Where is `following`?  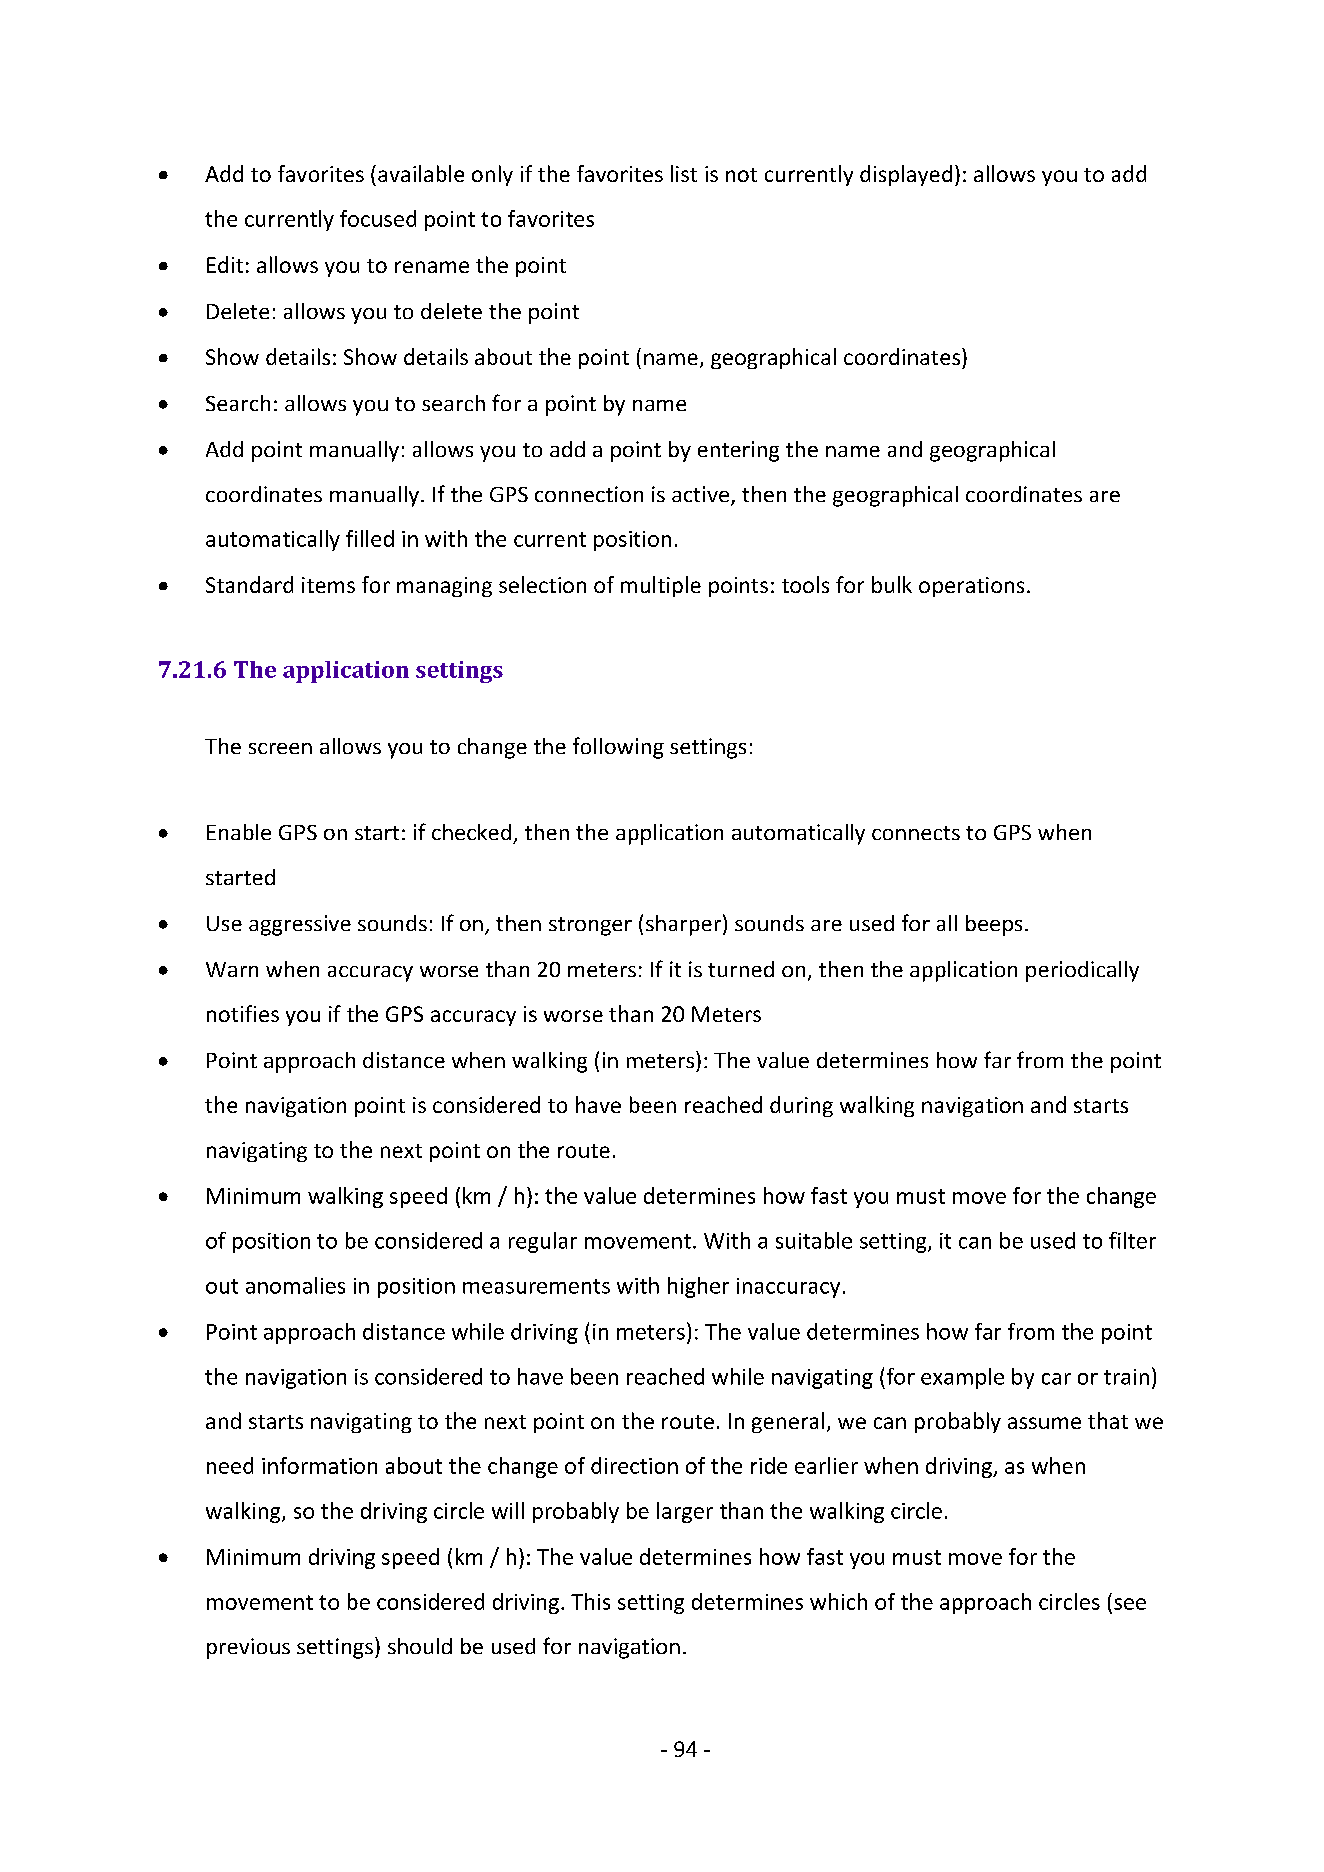
following is located at coordinates (618, 748).
